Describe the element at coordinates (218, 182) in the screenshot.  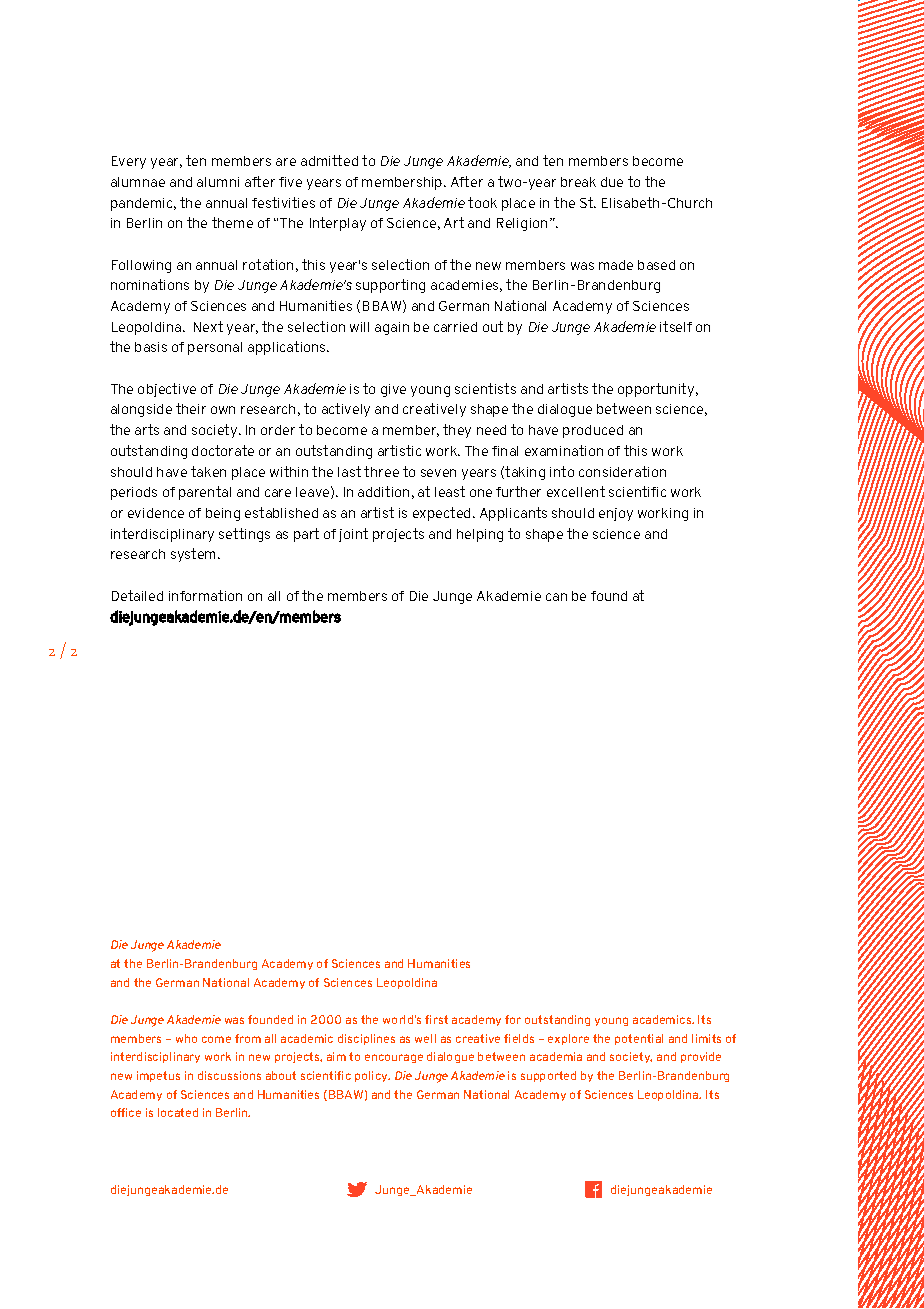
I see `alumni` at that location.
